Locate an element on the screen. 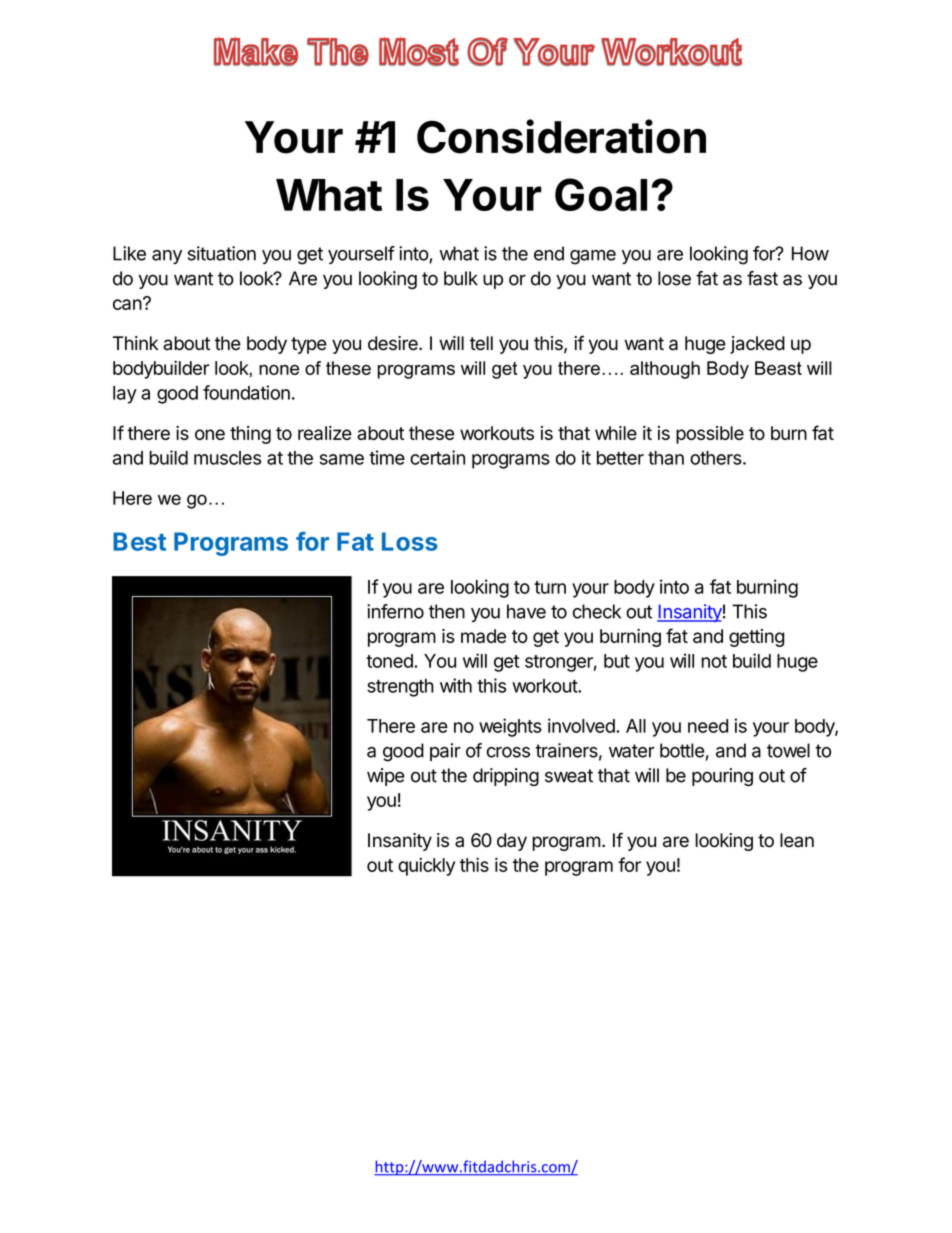  situation is located at coordinates (222, 253).
